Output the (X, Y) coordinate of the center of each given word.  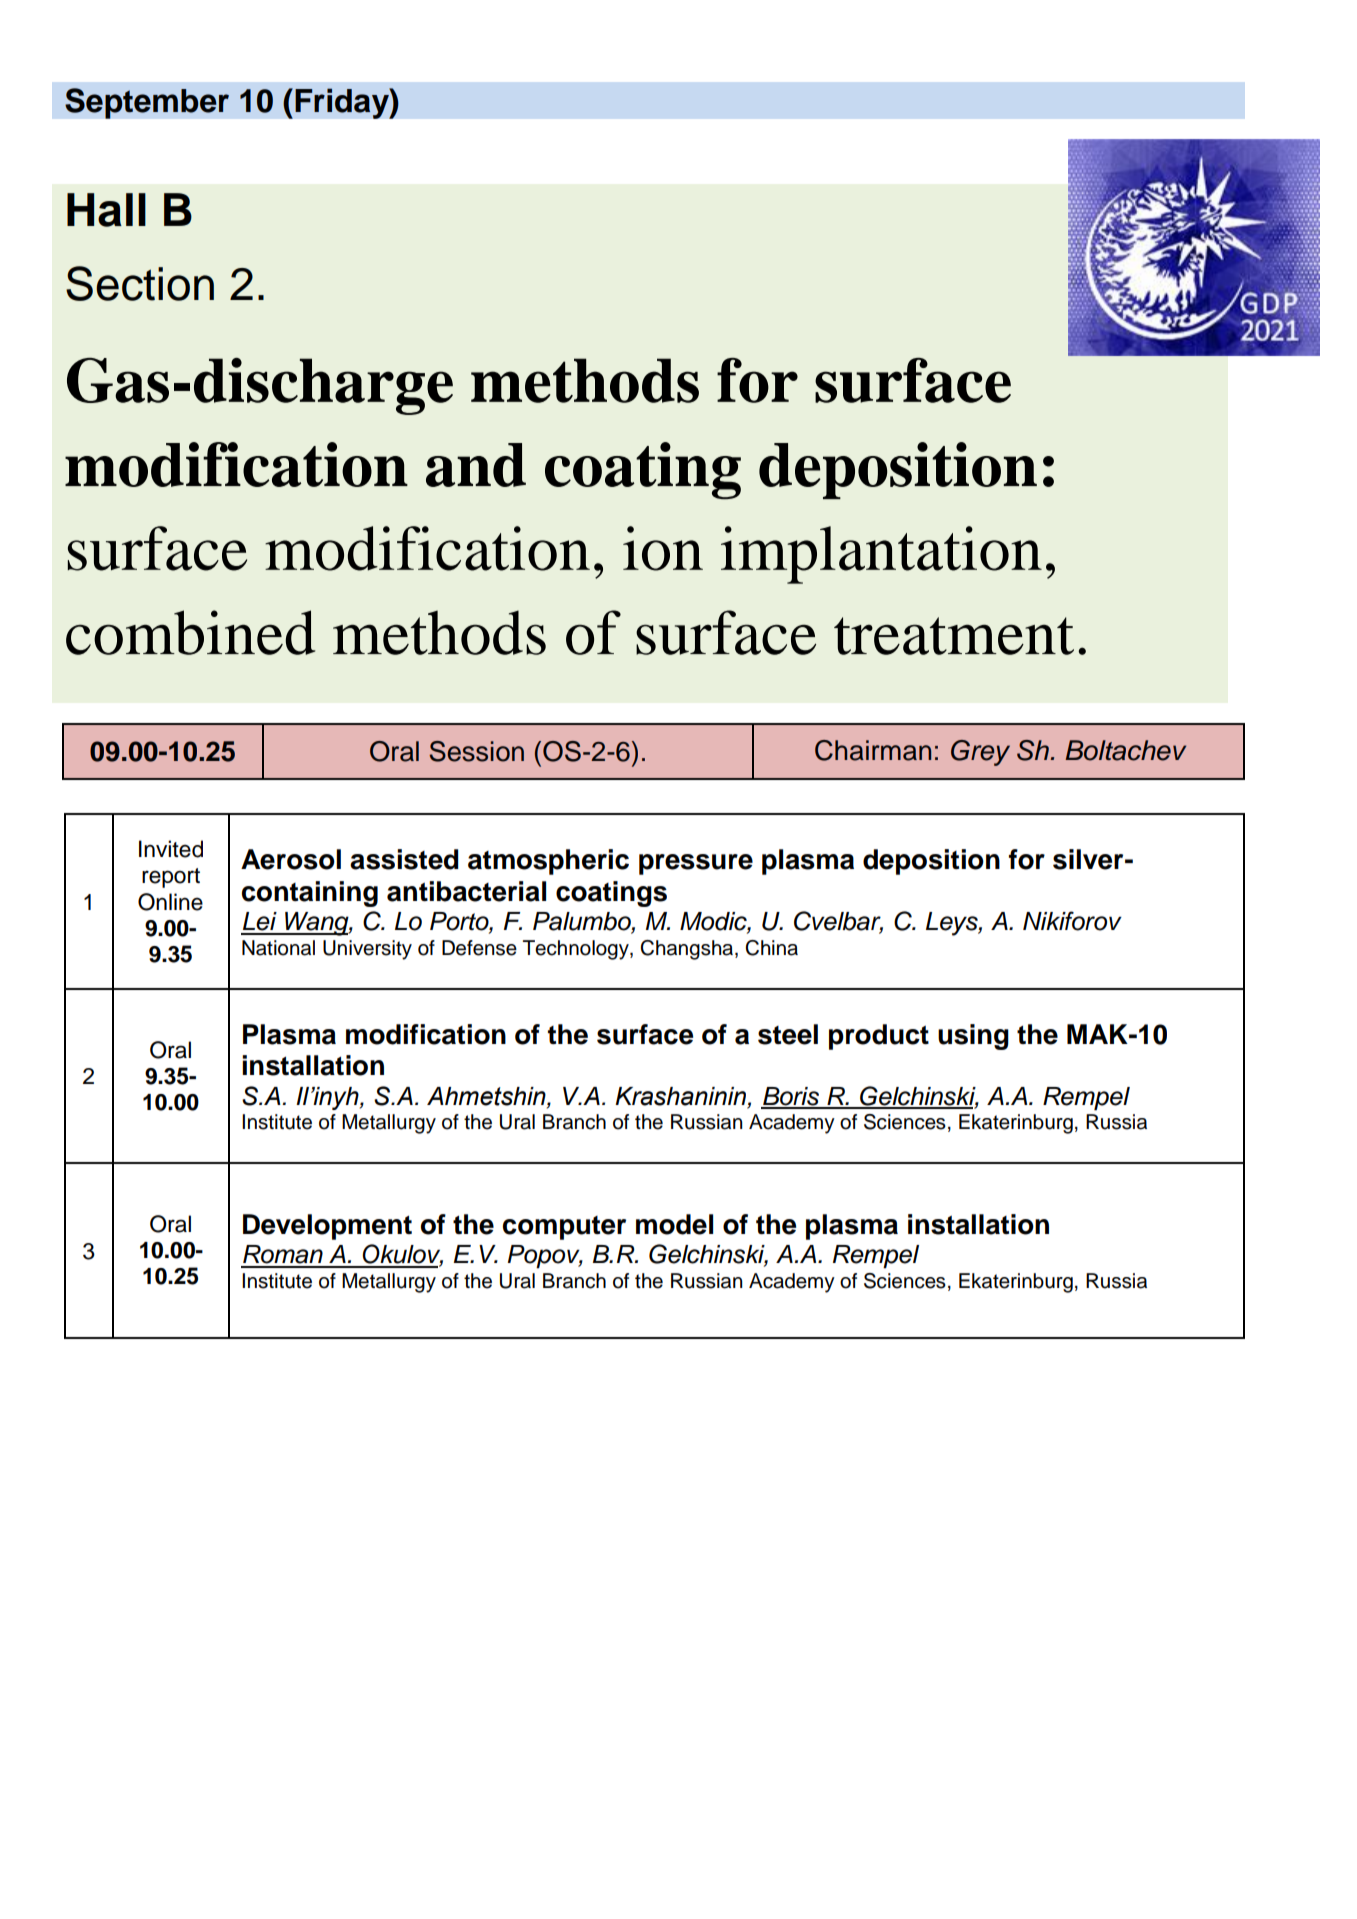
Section (140, 283)
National (278, 948)
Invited (171, 849)
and (476, 465)
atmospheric (548, 862)
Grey (980, 753)
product (879, 1037)
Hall (106, 210)
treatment (954, 636)
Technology (577, 950)
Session (476, 751)
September (147, 103)
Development (327, 1227)
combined (190, 632)
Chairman (873, 750)
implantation (881, 555)
